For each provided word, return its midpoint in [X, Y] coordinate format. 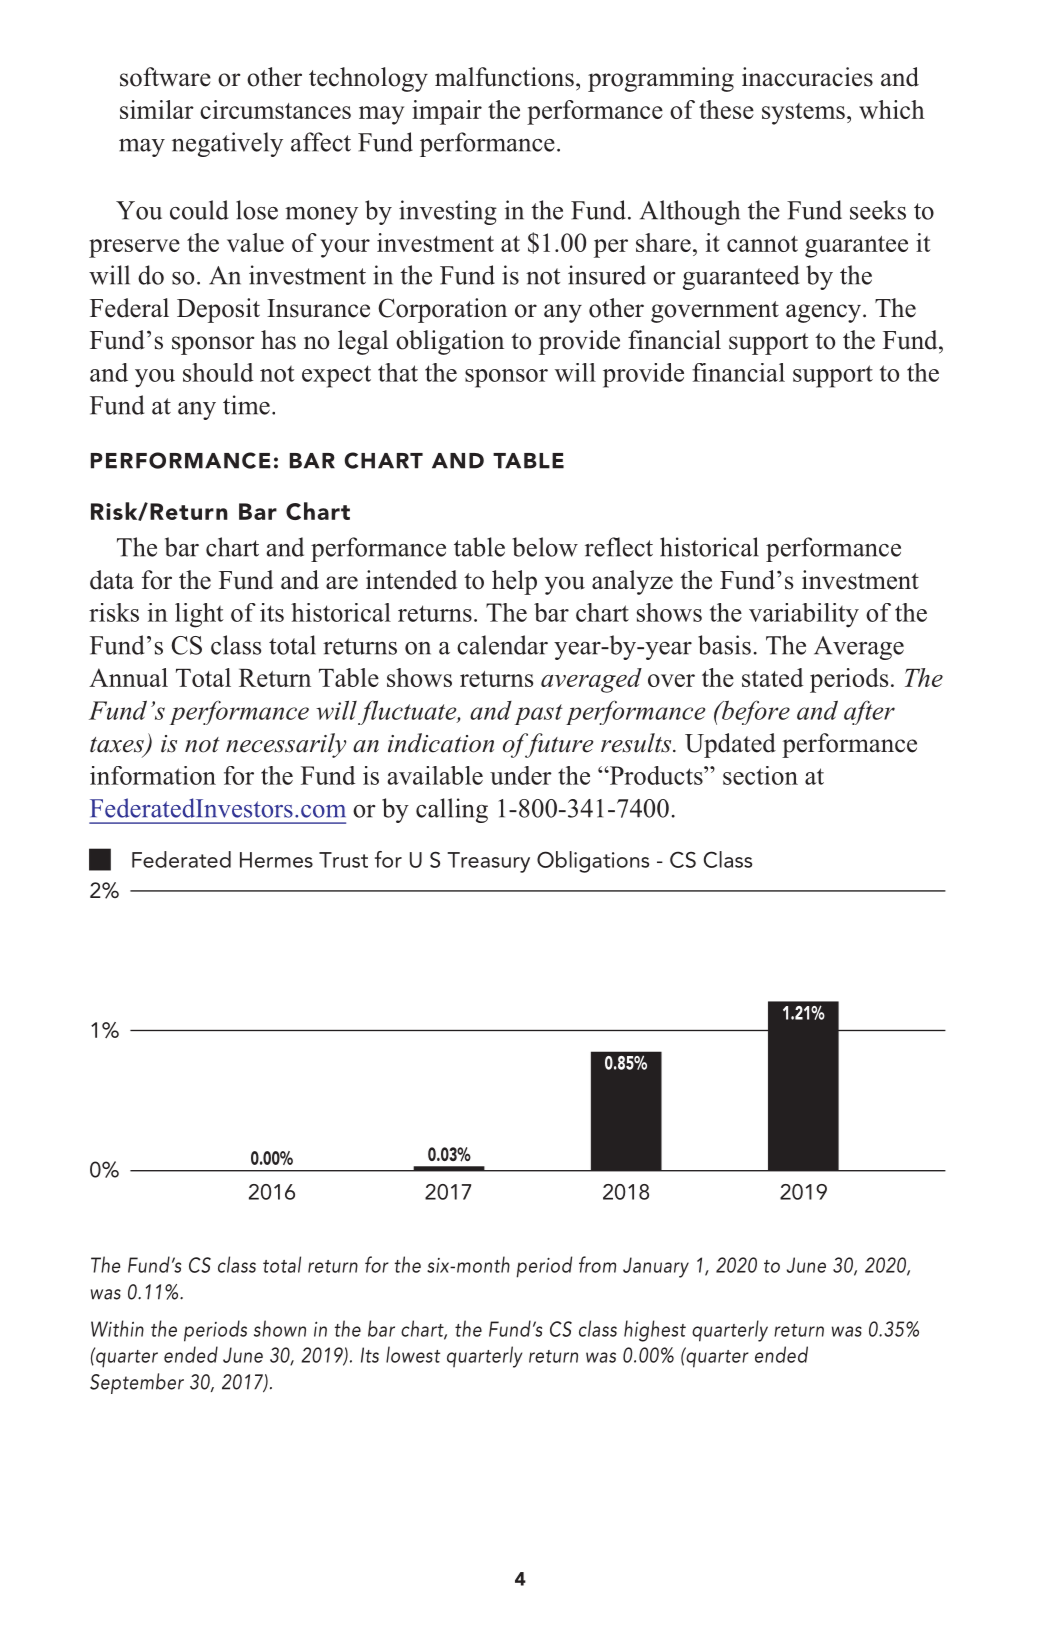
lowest [413, 1354]
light [199, 615]
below [545, 547]
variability [804, 615]
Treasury [488, 862]
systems [803, 114]
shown [280, 1328]
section [760, 775]
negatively [227, 144]
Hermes [276, 860]
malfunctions [504, 77]
